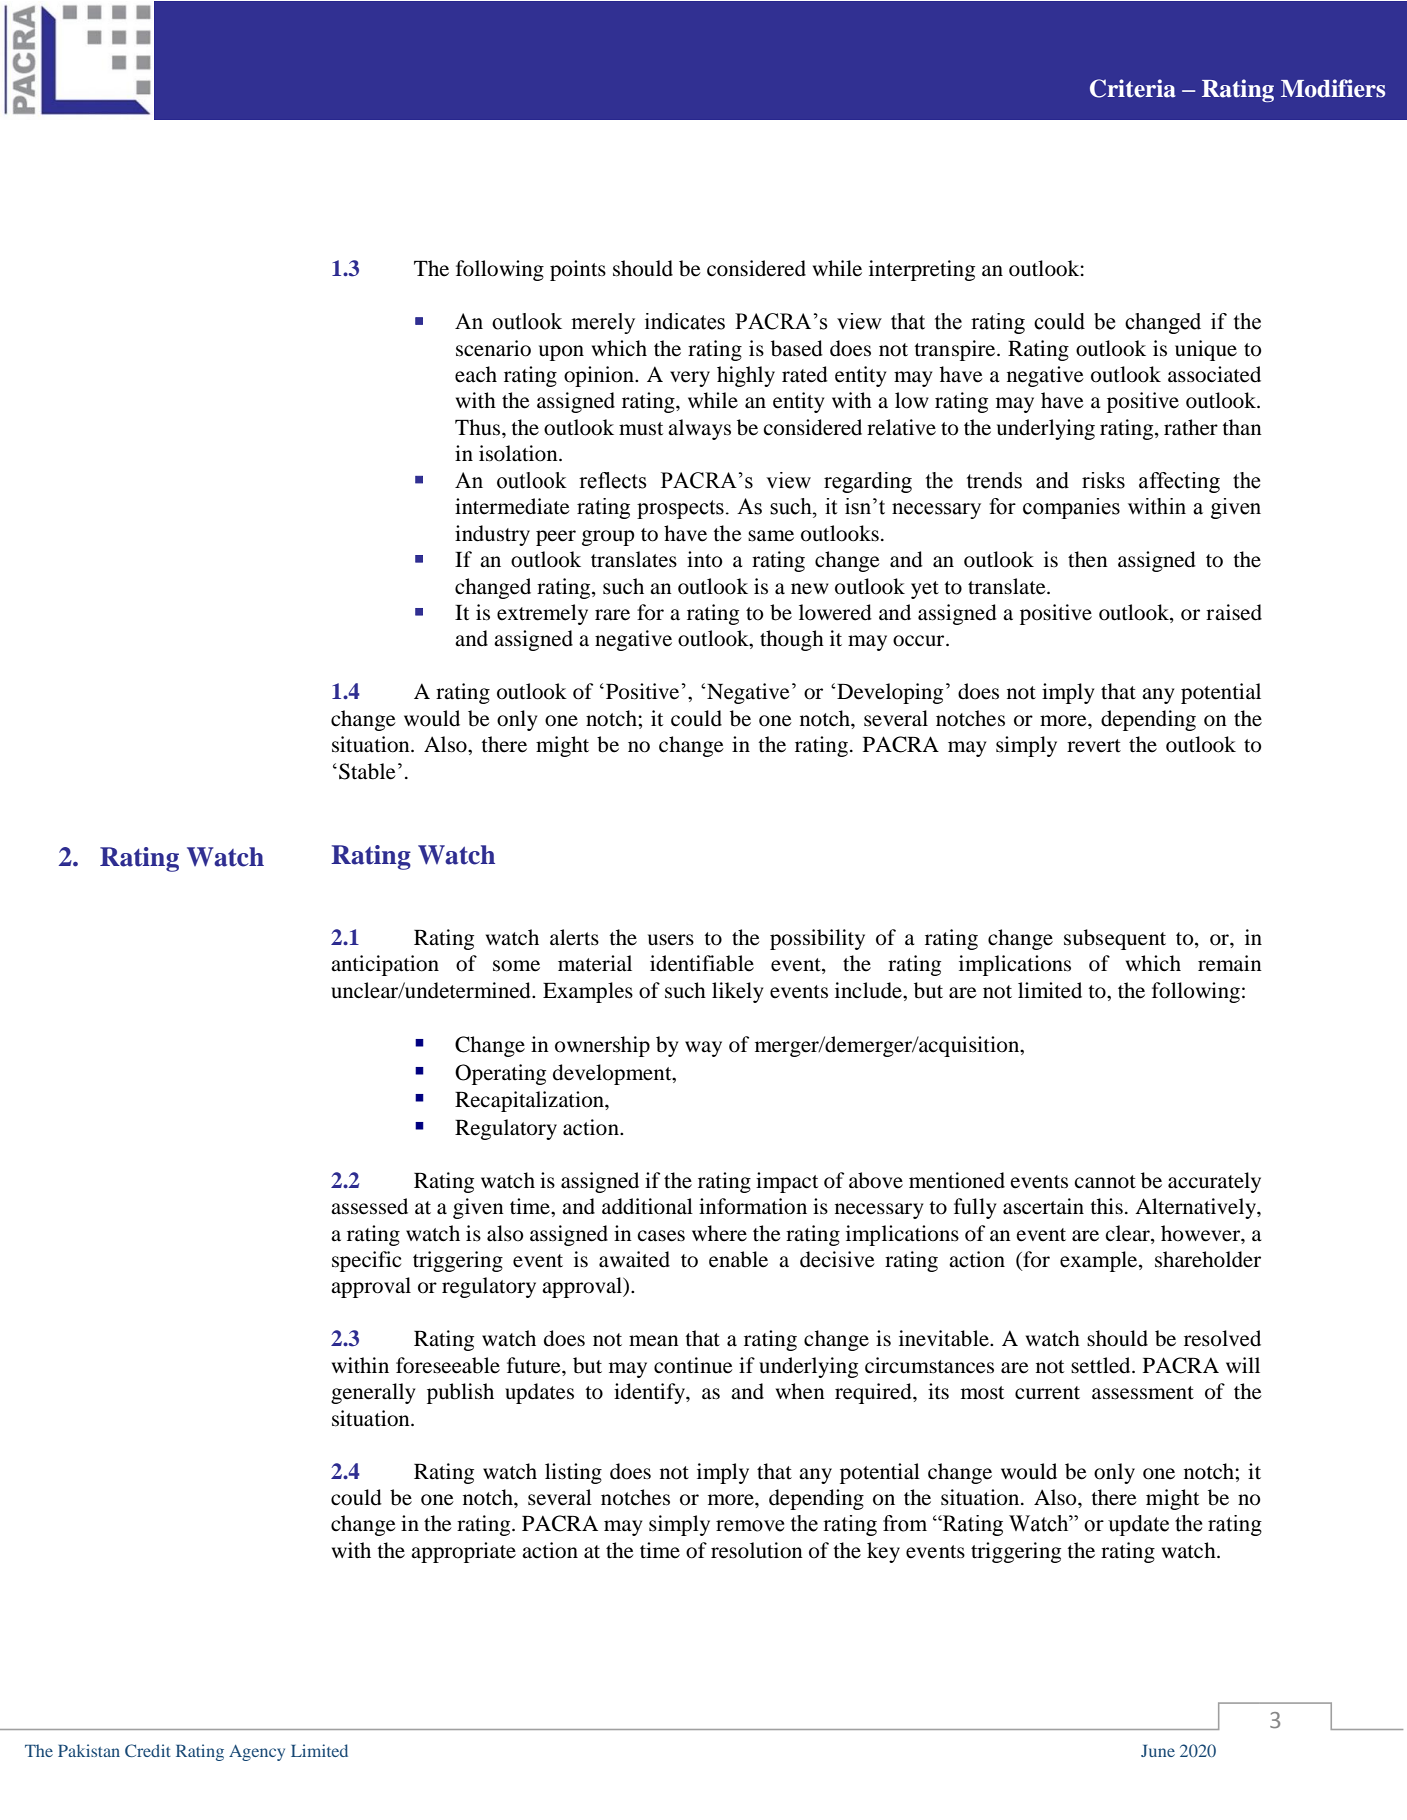 Image resolution: width=1407 pixels, height=1820 pixels. What do you see at coordinates (1115, 939) in the screenshot?
I see `subsequent` at bounding box center [1115, 939].
